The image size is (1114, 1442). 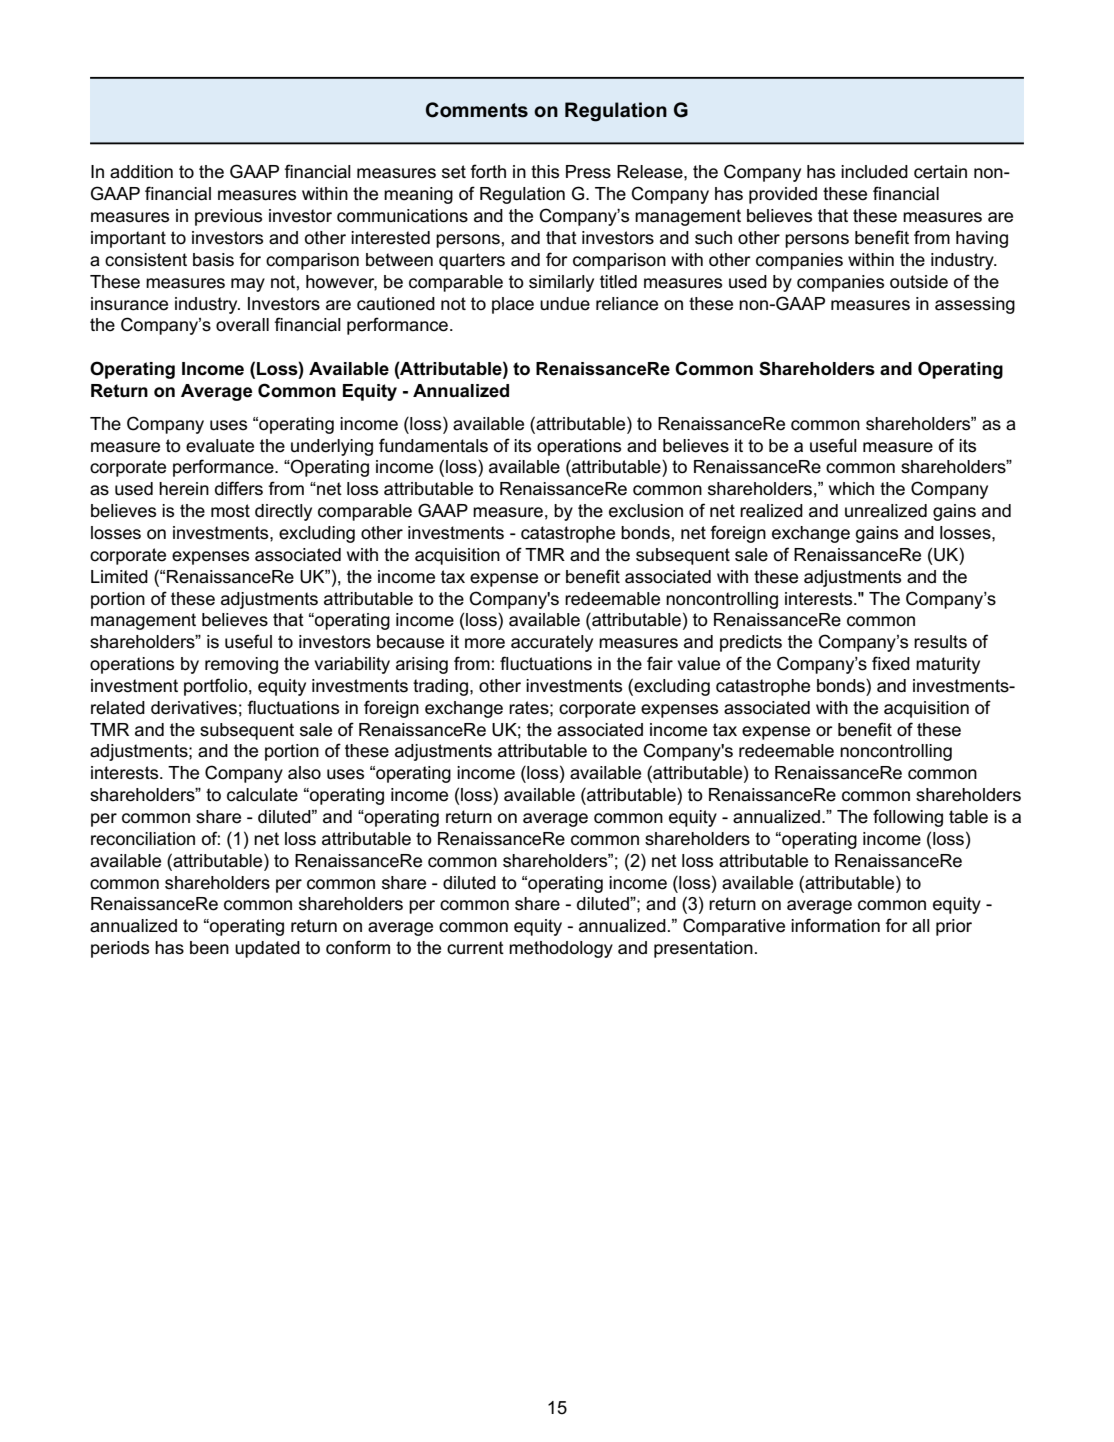 What do you see at coordinates (851, 489) in the screenshot?
I see `which` at bounding box center [851, 489].
